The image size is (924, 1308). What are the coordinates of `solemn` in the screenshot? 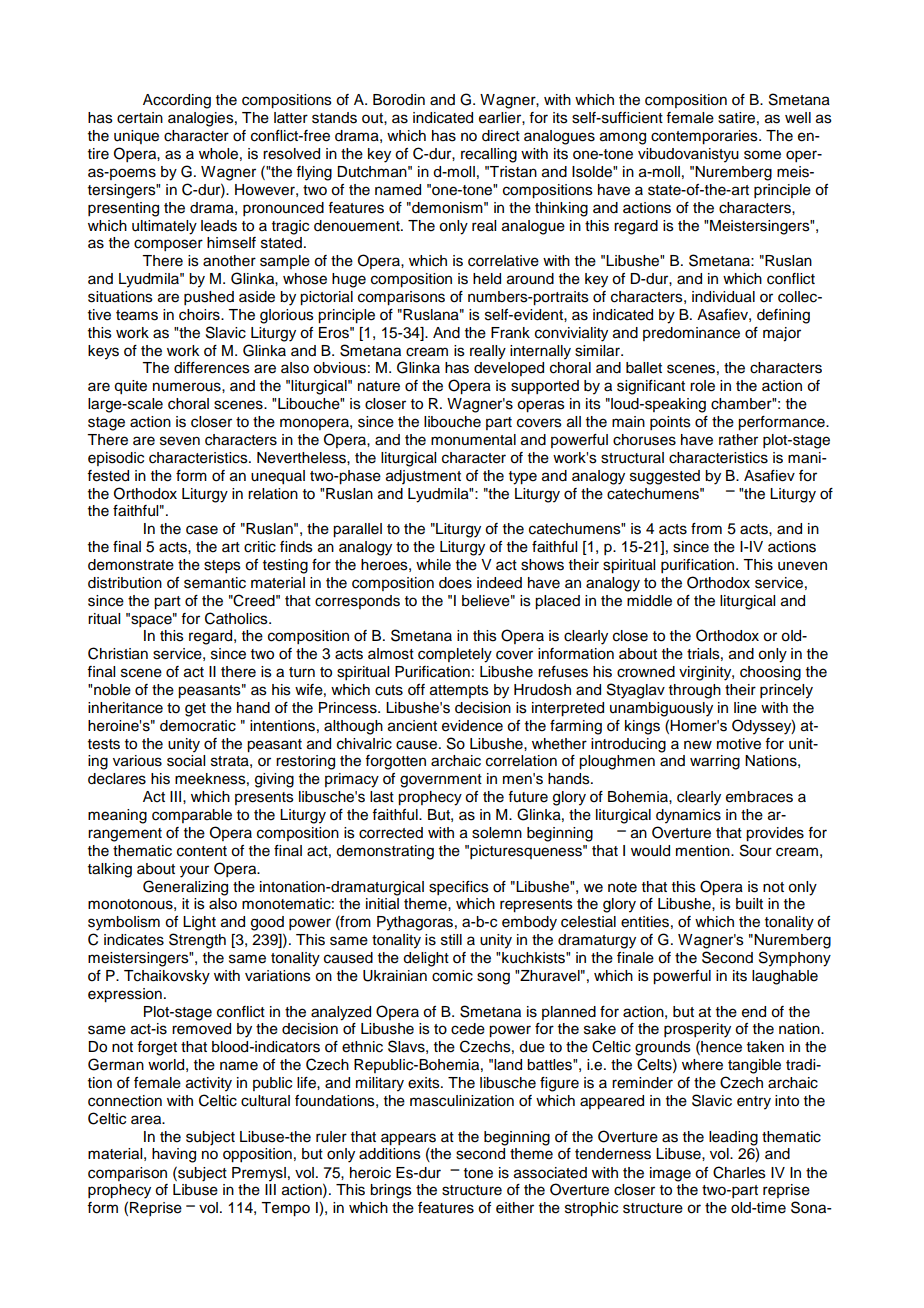 It's located at (497, 833).
